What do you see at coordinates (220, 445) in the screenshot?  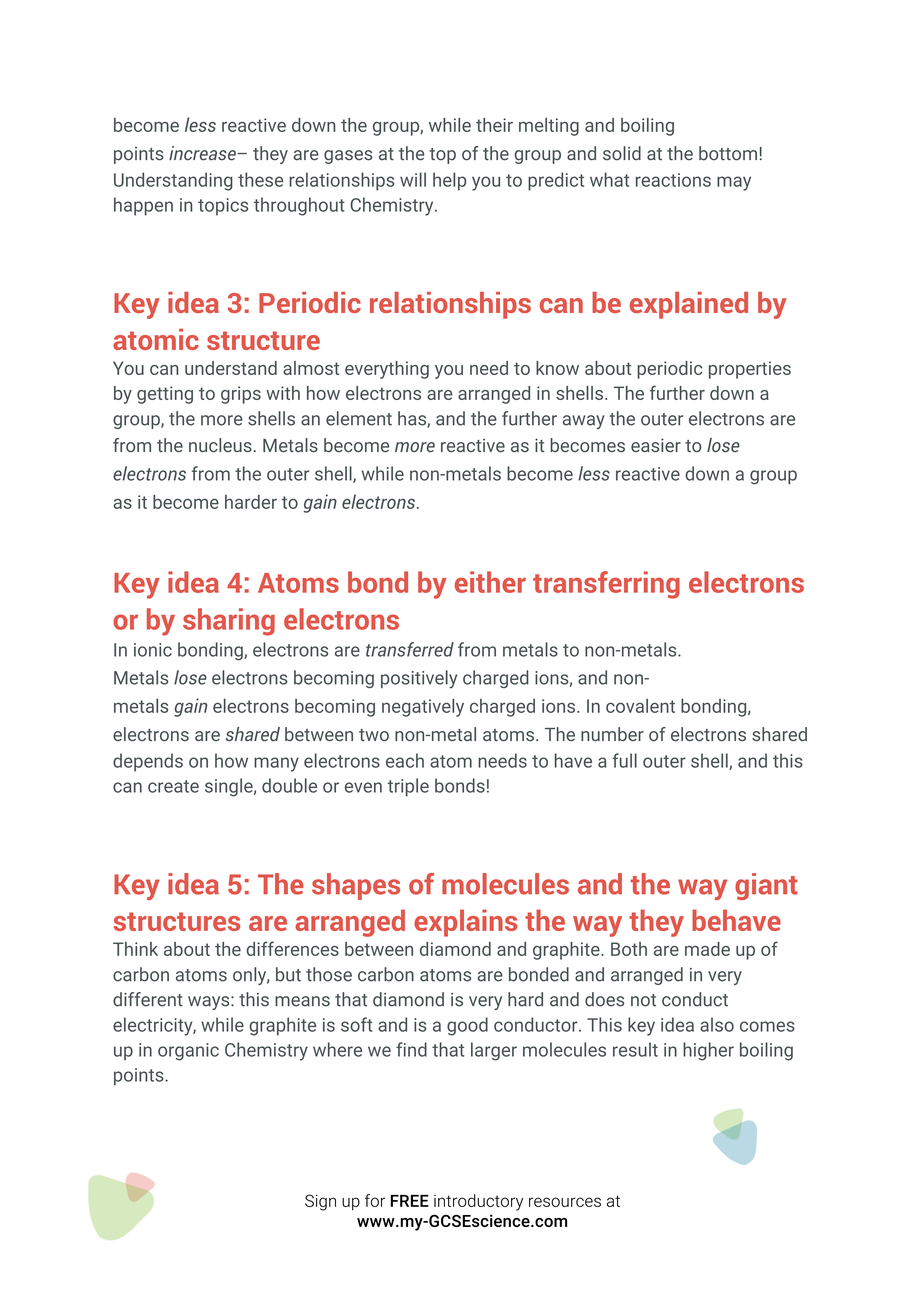 I see `nucleus` at bounding box center [220, 445].
